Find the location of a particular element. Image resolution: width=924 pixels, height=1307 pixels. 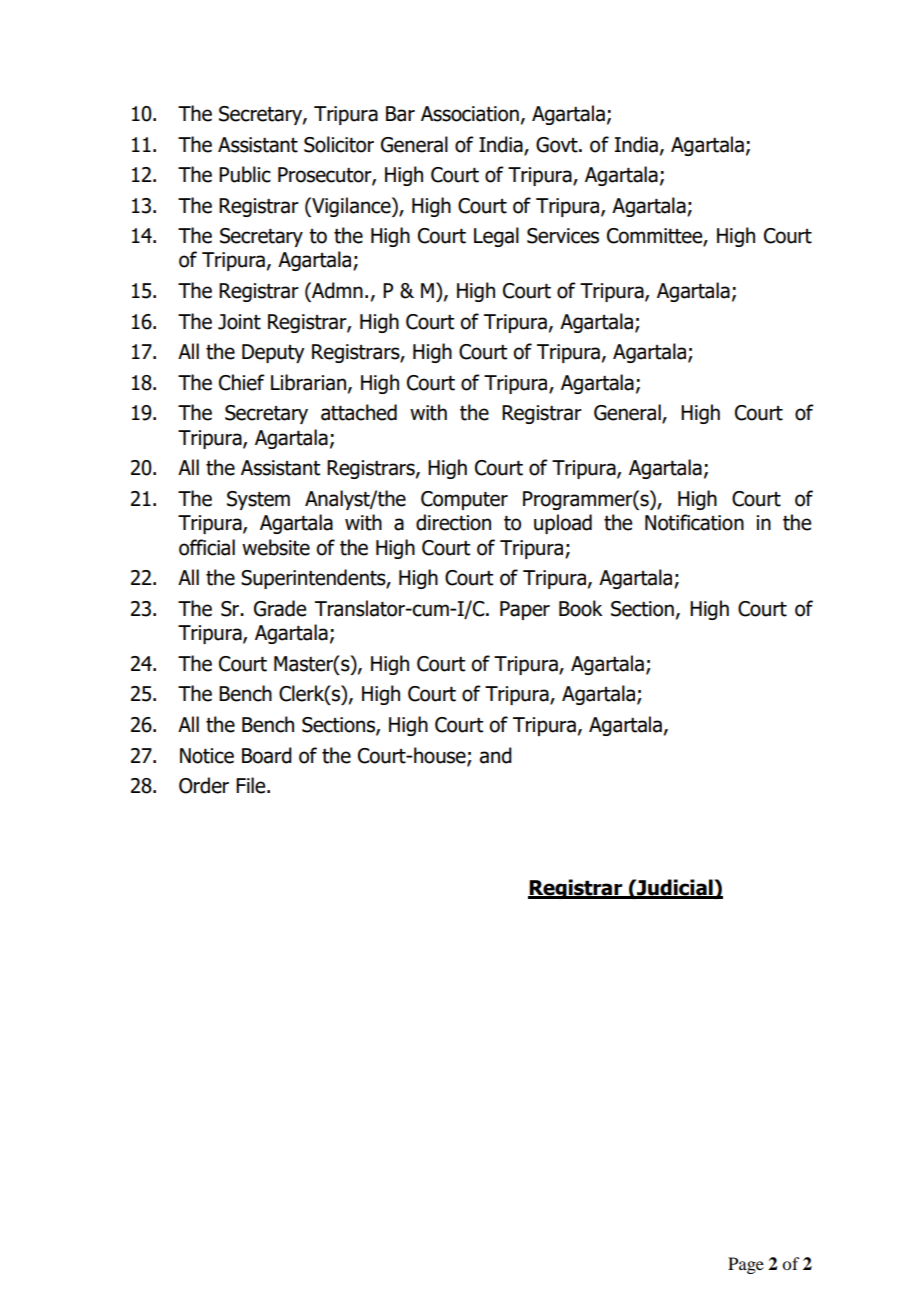

File is located at coordinates (252, 785).
